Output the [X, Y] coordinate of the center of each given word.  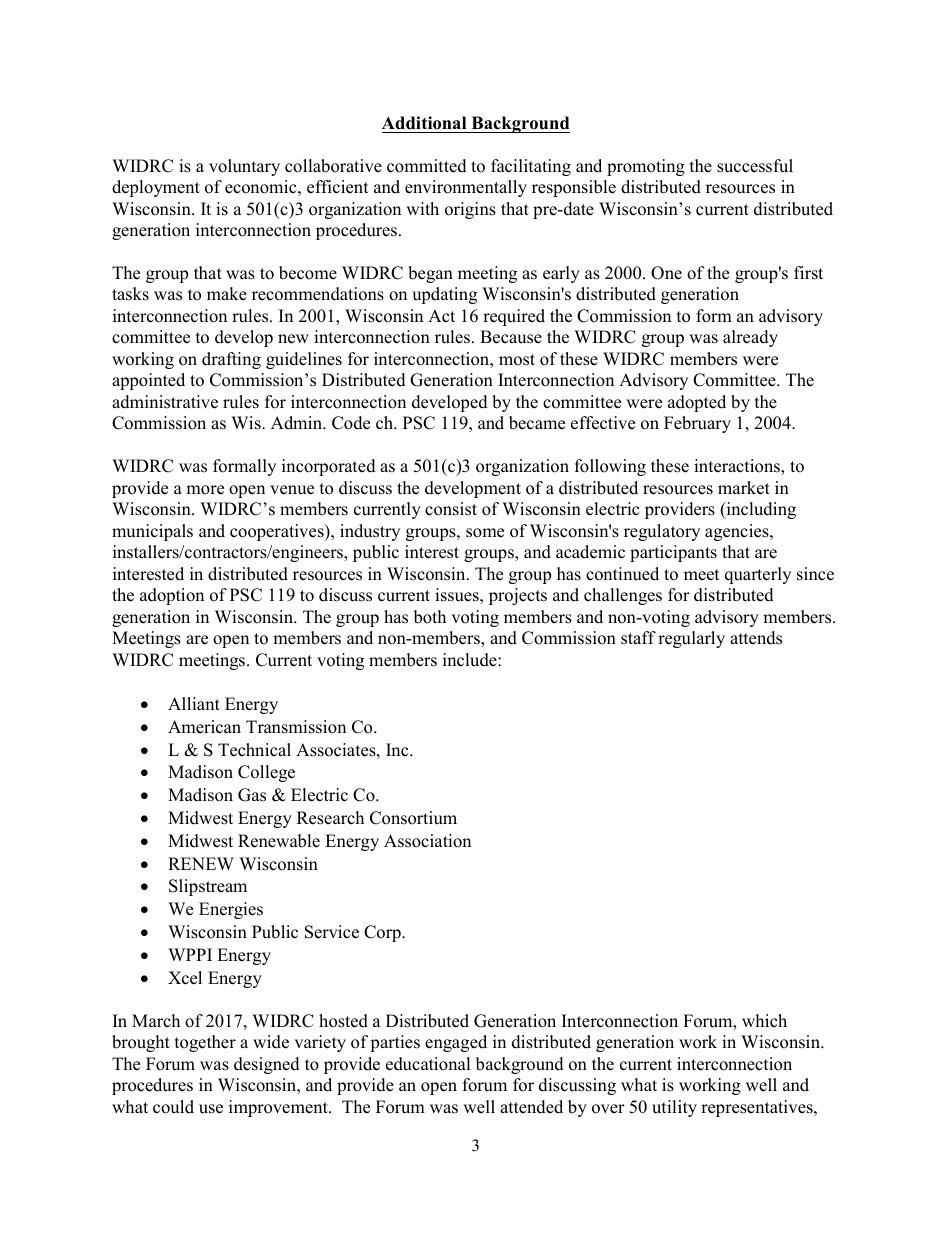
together [205, 1043]
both [430, 617]
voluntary [244, 167]
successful [755, 166]
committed [427, 166]
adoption [172, 596]
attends [756, 638]
